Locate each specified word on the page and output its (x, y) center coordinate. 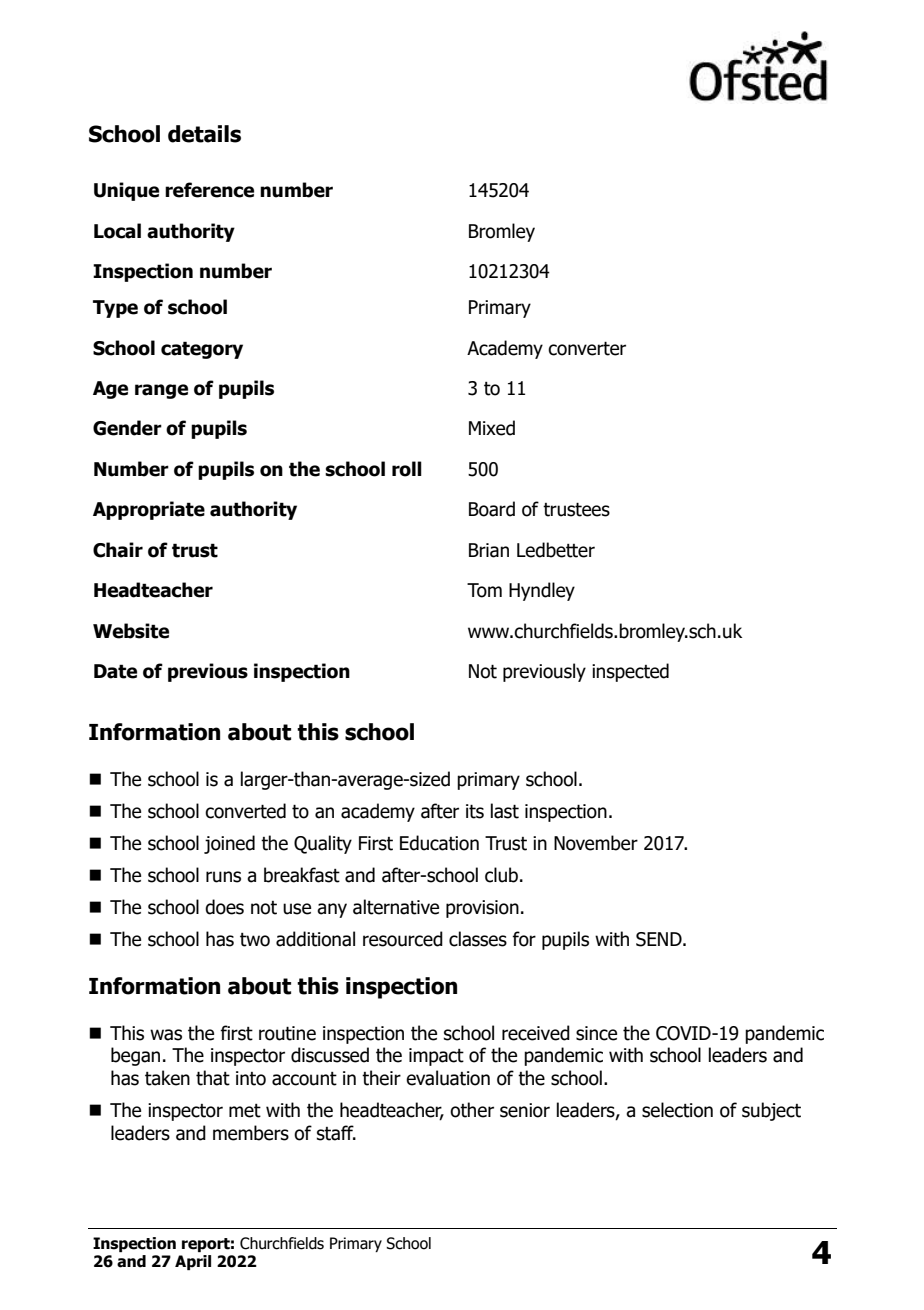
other (472, 1110)
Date (115, 671)
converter (587, 348)
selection (677, 1110)
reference (209, 190)
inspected (630, 672)
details (204, 134)
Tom (484, 590)
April (193, 1262)
